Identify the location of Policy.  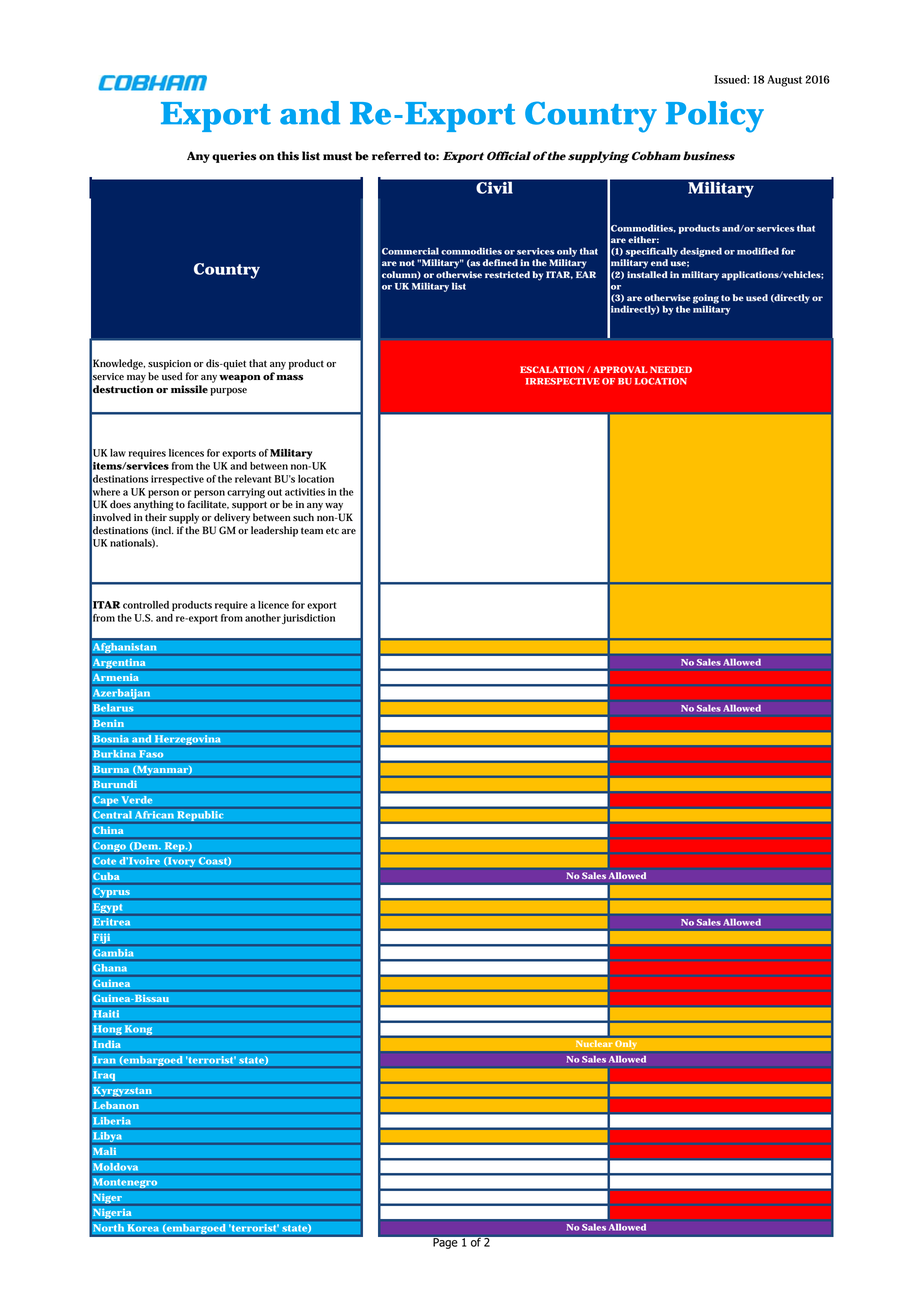
(715, 117).
